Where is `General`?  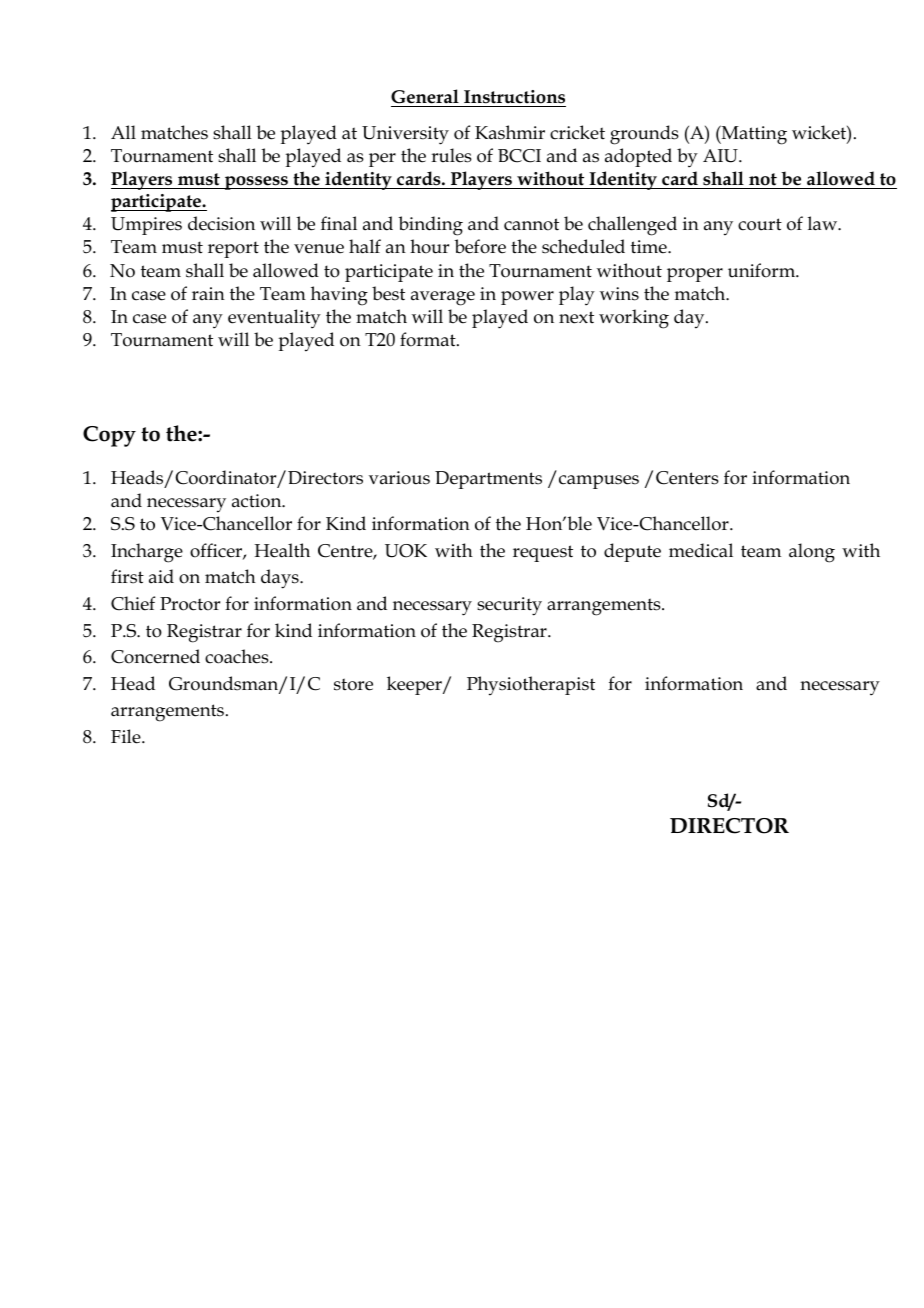
General is located at coordinates (425, 96).
